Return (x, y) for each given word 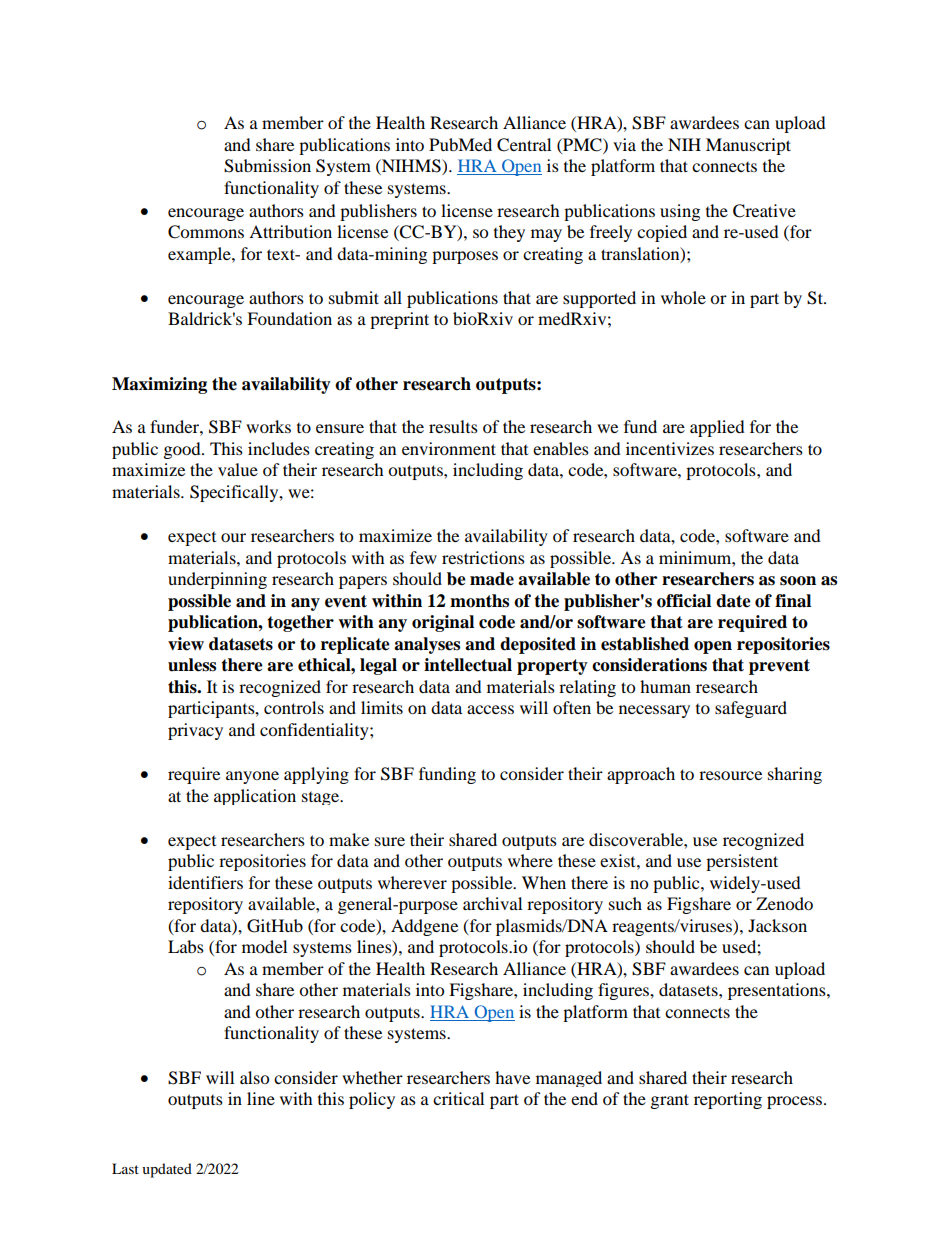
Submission (267, 166)
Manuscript (748, 146)
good (183, 450)
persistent (742, 862)
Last (125, 1168)
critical (458, 1098)
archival (492, 903)
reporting (728, 1100)
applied (717, 428)
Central (524, 145)
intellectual (468, 665)
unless (192, 665)
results (453, 426)
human (665, 686)
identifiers (205, 882)
